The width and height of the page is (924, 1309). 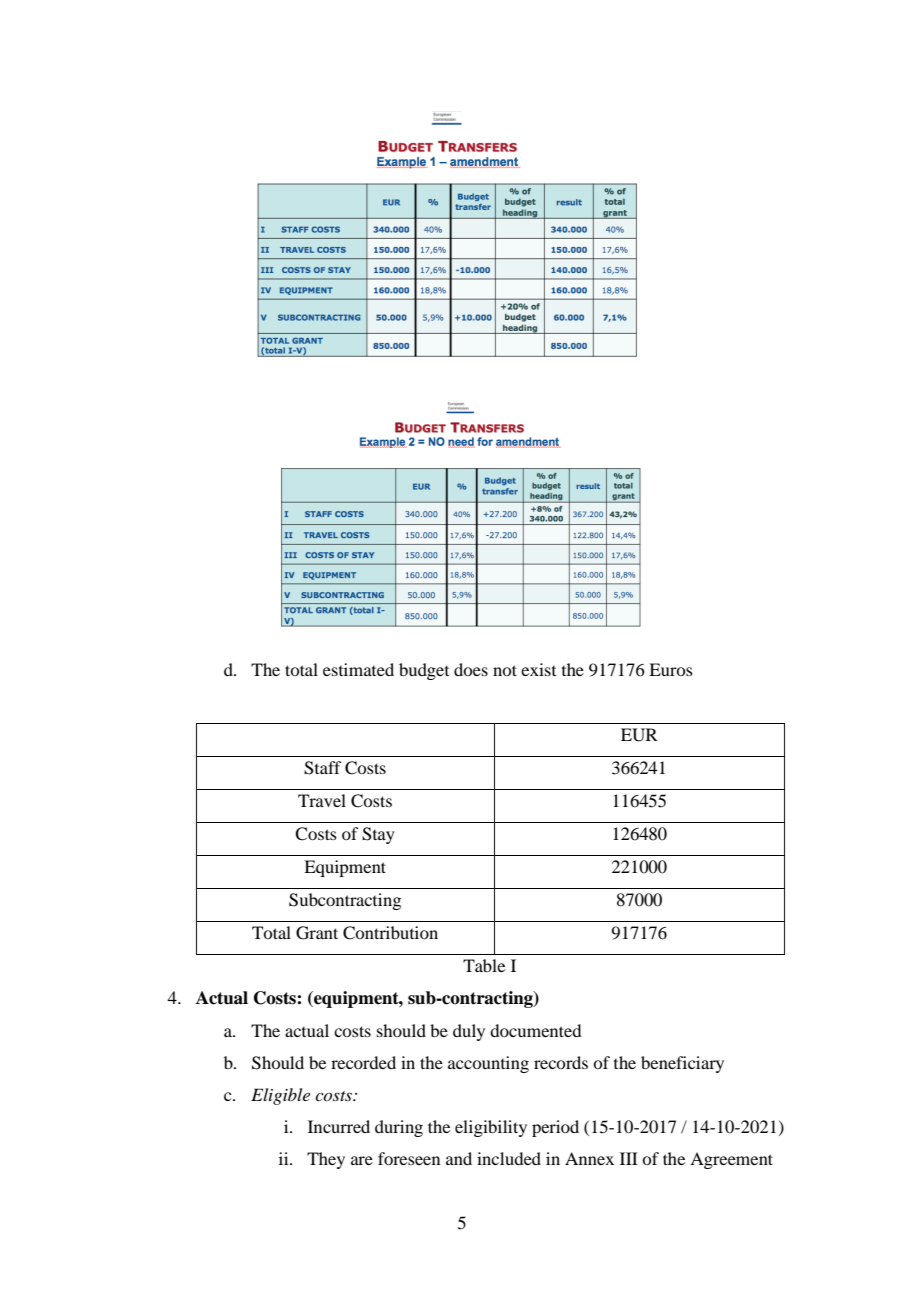 What do you see at coordinates (363, 1062) in the page?
I see `recorded` at bounding box center [363, 1062].
